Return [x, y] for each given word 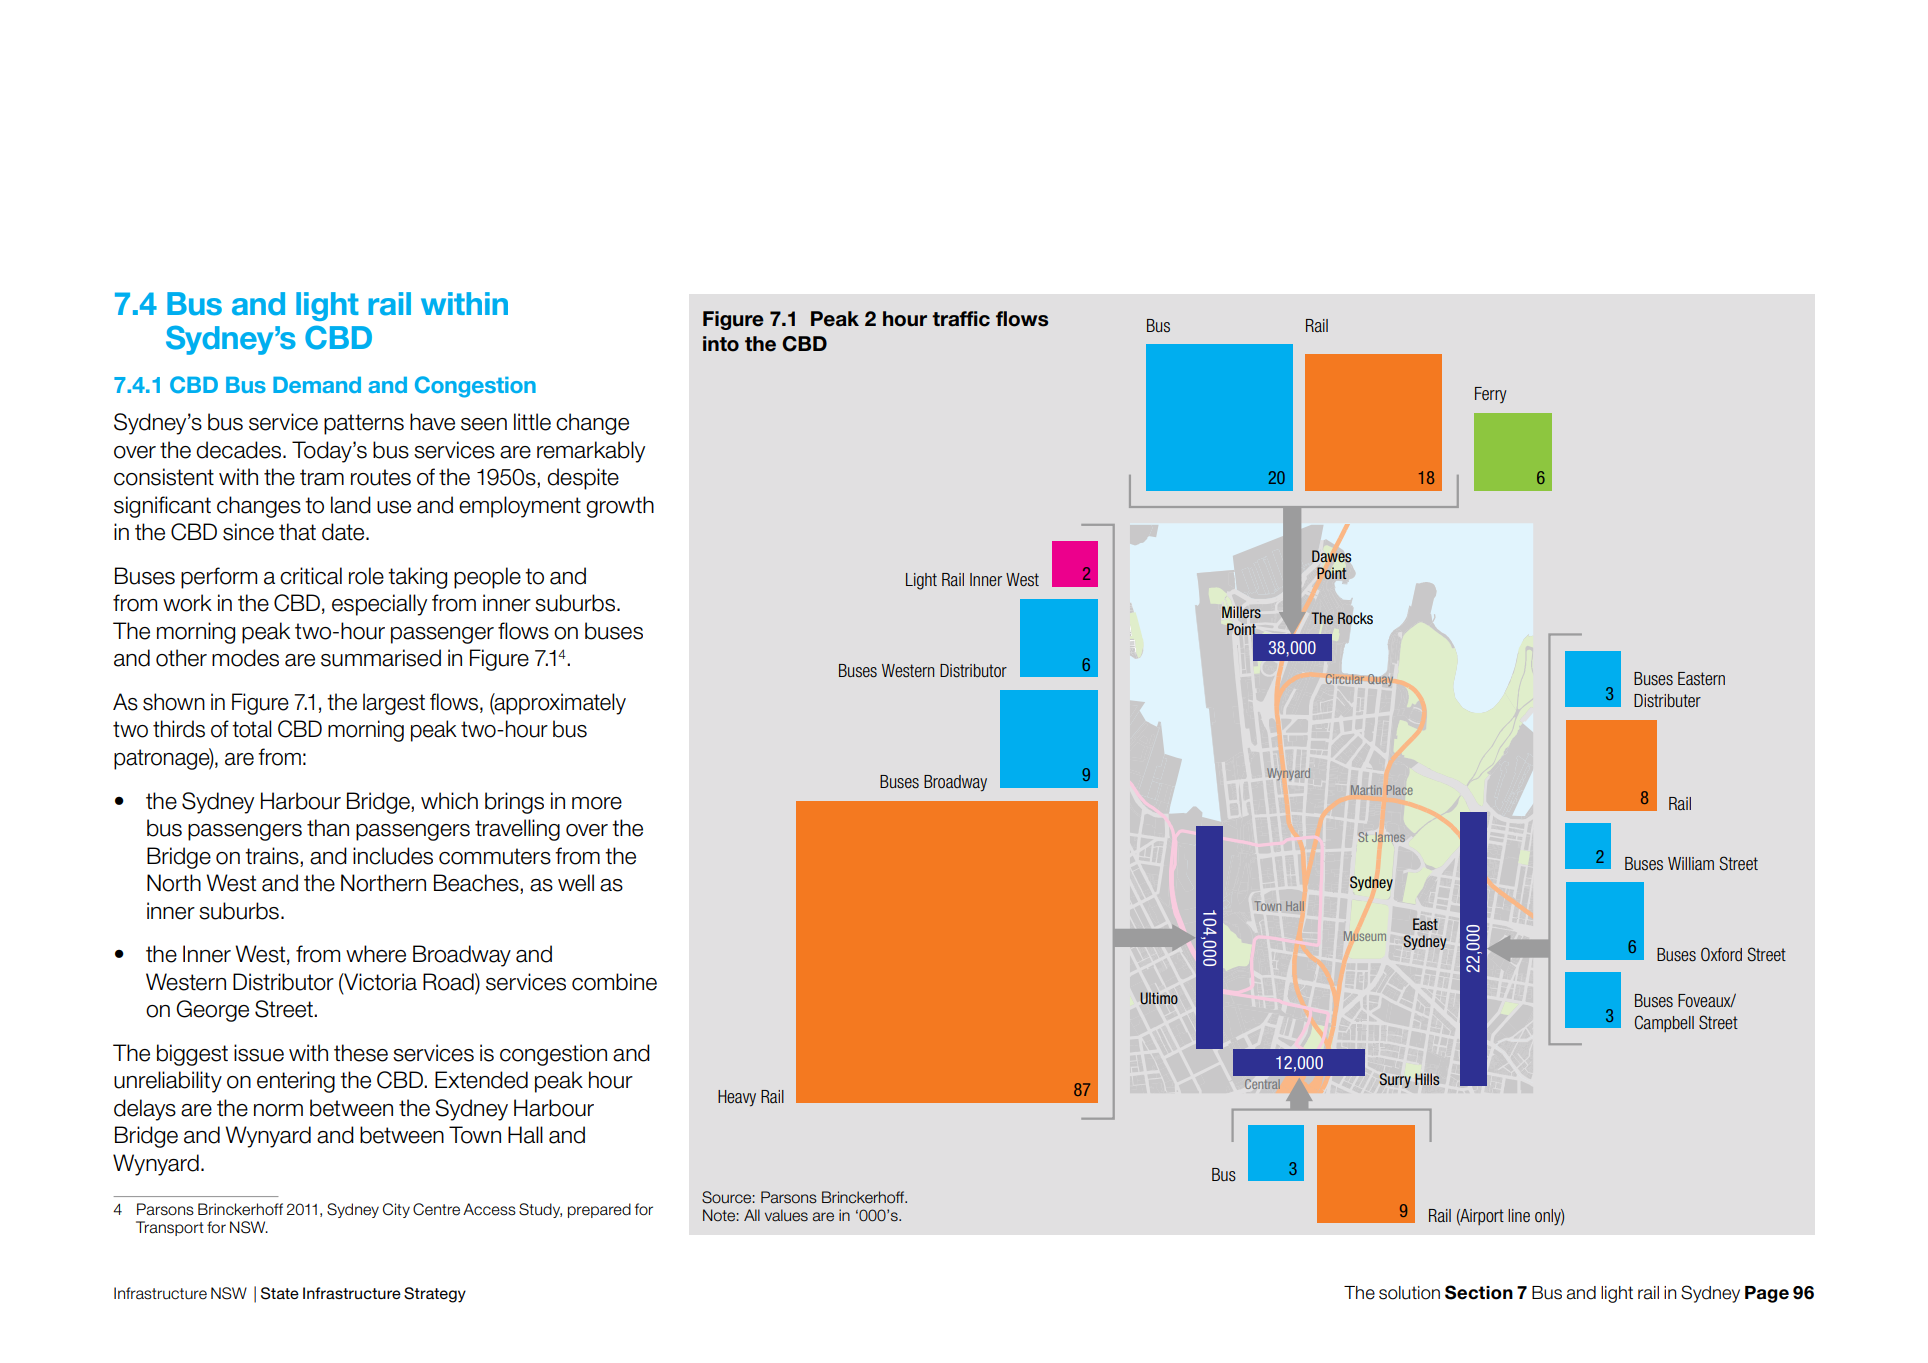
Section [1479, 1292]
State [280, 1293]
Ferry [1491, 395]
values [786, 1215]
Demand [317, 385]
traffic [961, 319]
